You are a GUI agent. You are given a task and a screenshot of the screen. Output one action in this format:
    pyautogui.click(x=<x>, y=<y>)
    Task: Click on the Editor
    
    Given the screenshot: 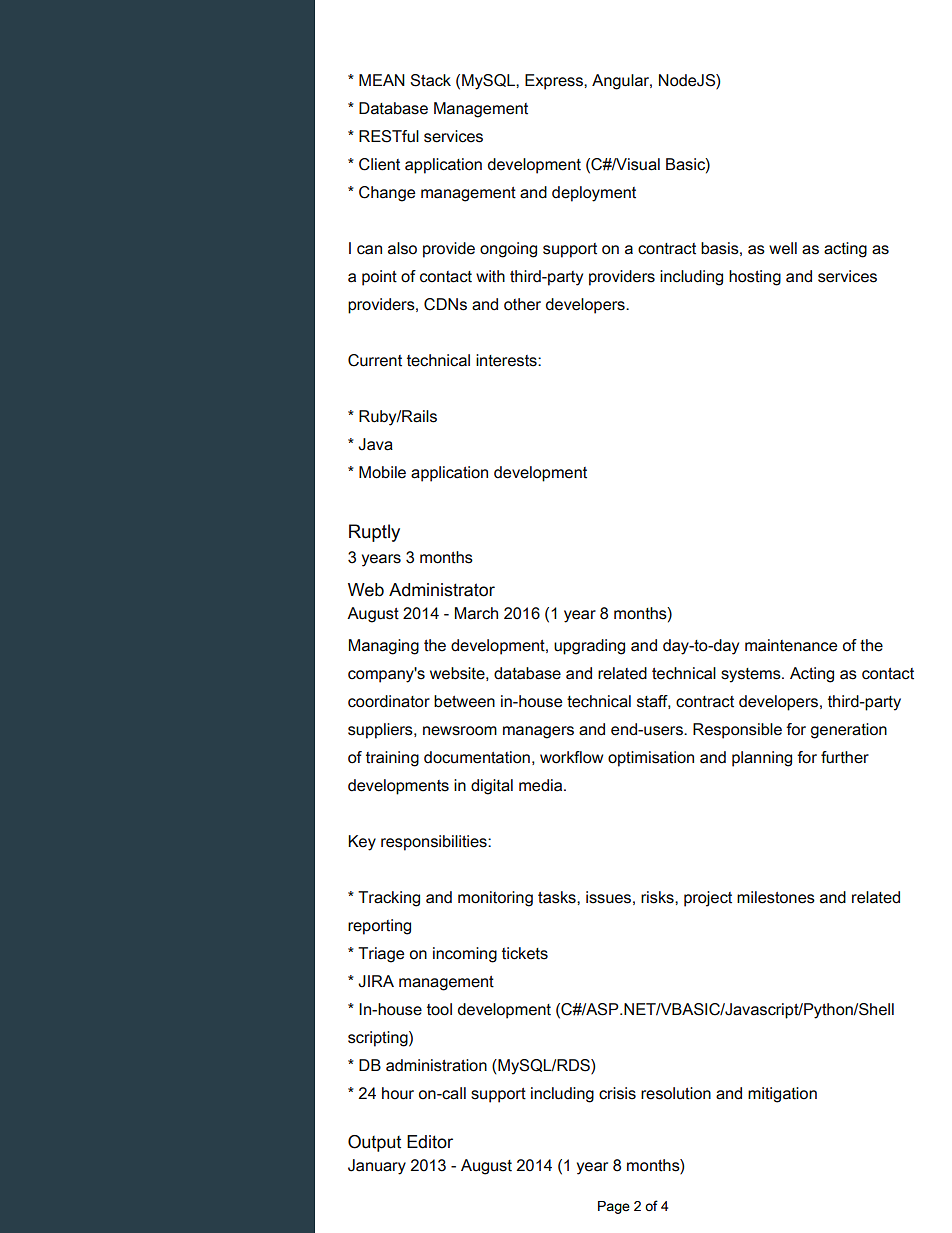 What is the action you would take?
    pyautogui.click(x=430, y=1142)
